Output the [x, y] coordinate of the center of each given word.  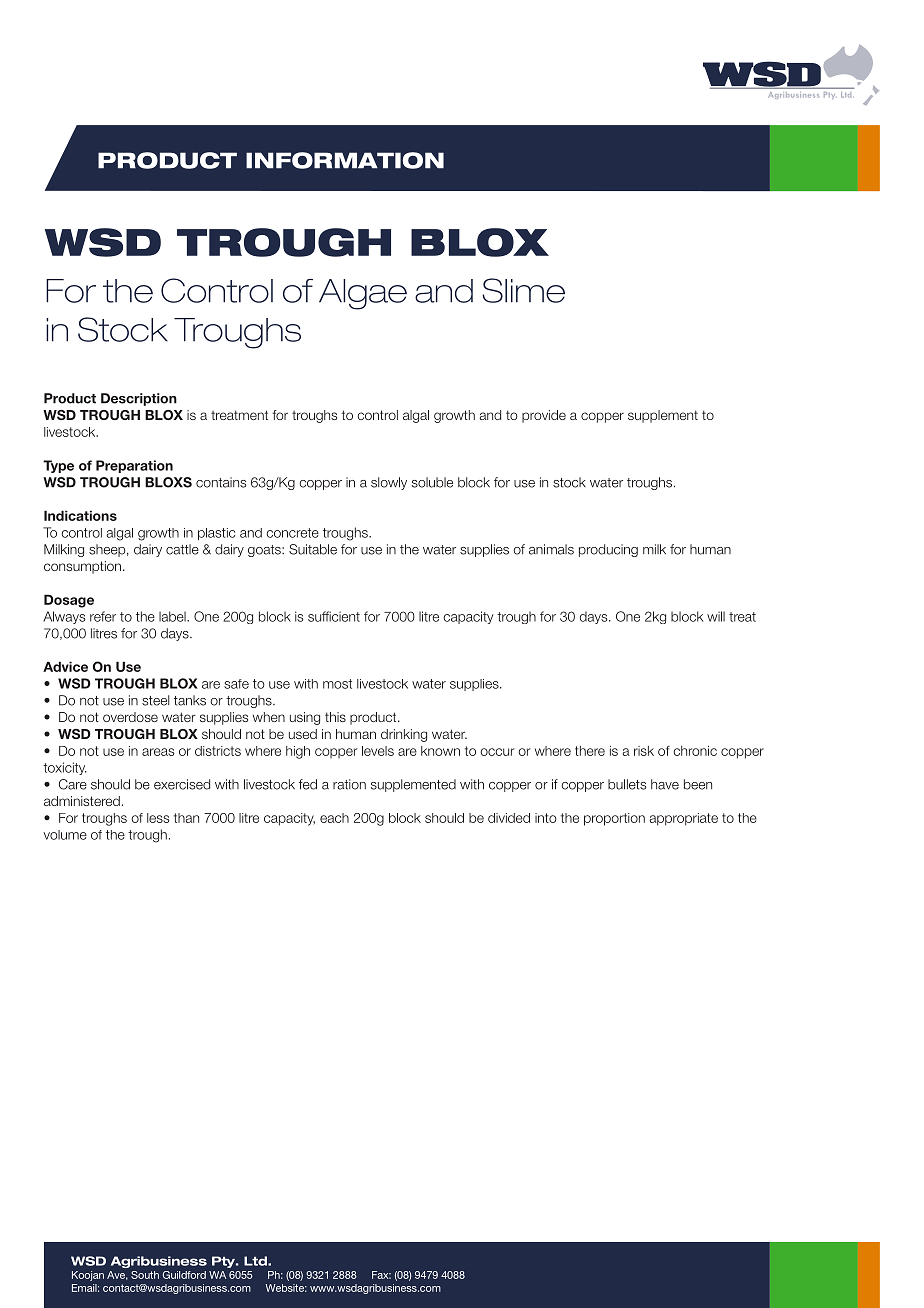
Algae [363, 294]
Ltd [256, 1261]
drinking [404, 735]
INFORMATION [345, 160]
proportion [614, 819]
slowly [389, 483]
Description [139, 399]
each [334, 818]
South [145, 1275]
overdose [130, 717]
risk [644, 751]
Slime [523, 290]
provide [544, 416]
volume [65, 835]
